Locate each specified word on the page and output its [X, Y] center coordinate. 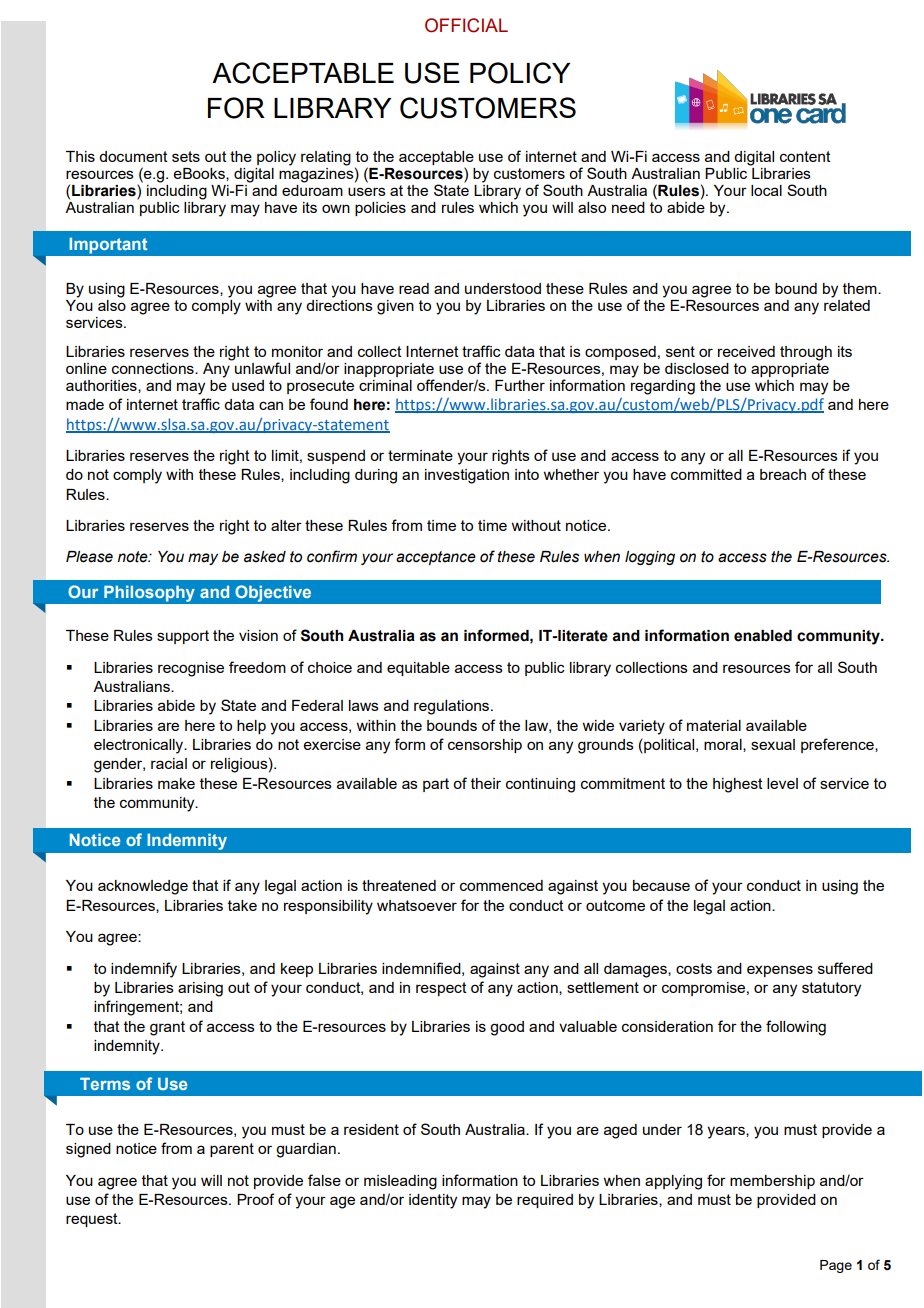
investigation [467, 476]
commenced [501, 885]
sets [186, 156]
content [805, 156]
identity [433, 1201]
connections [154, 368]
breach [783, 474]
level [782, 783]
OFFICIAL [466, 25]
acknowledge [143, 887]
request [93, 1220]
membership [772, 1182]
